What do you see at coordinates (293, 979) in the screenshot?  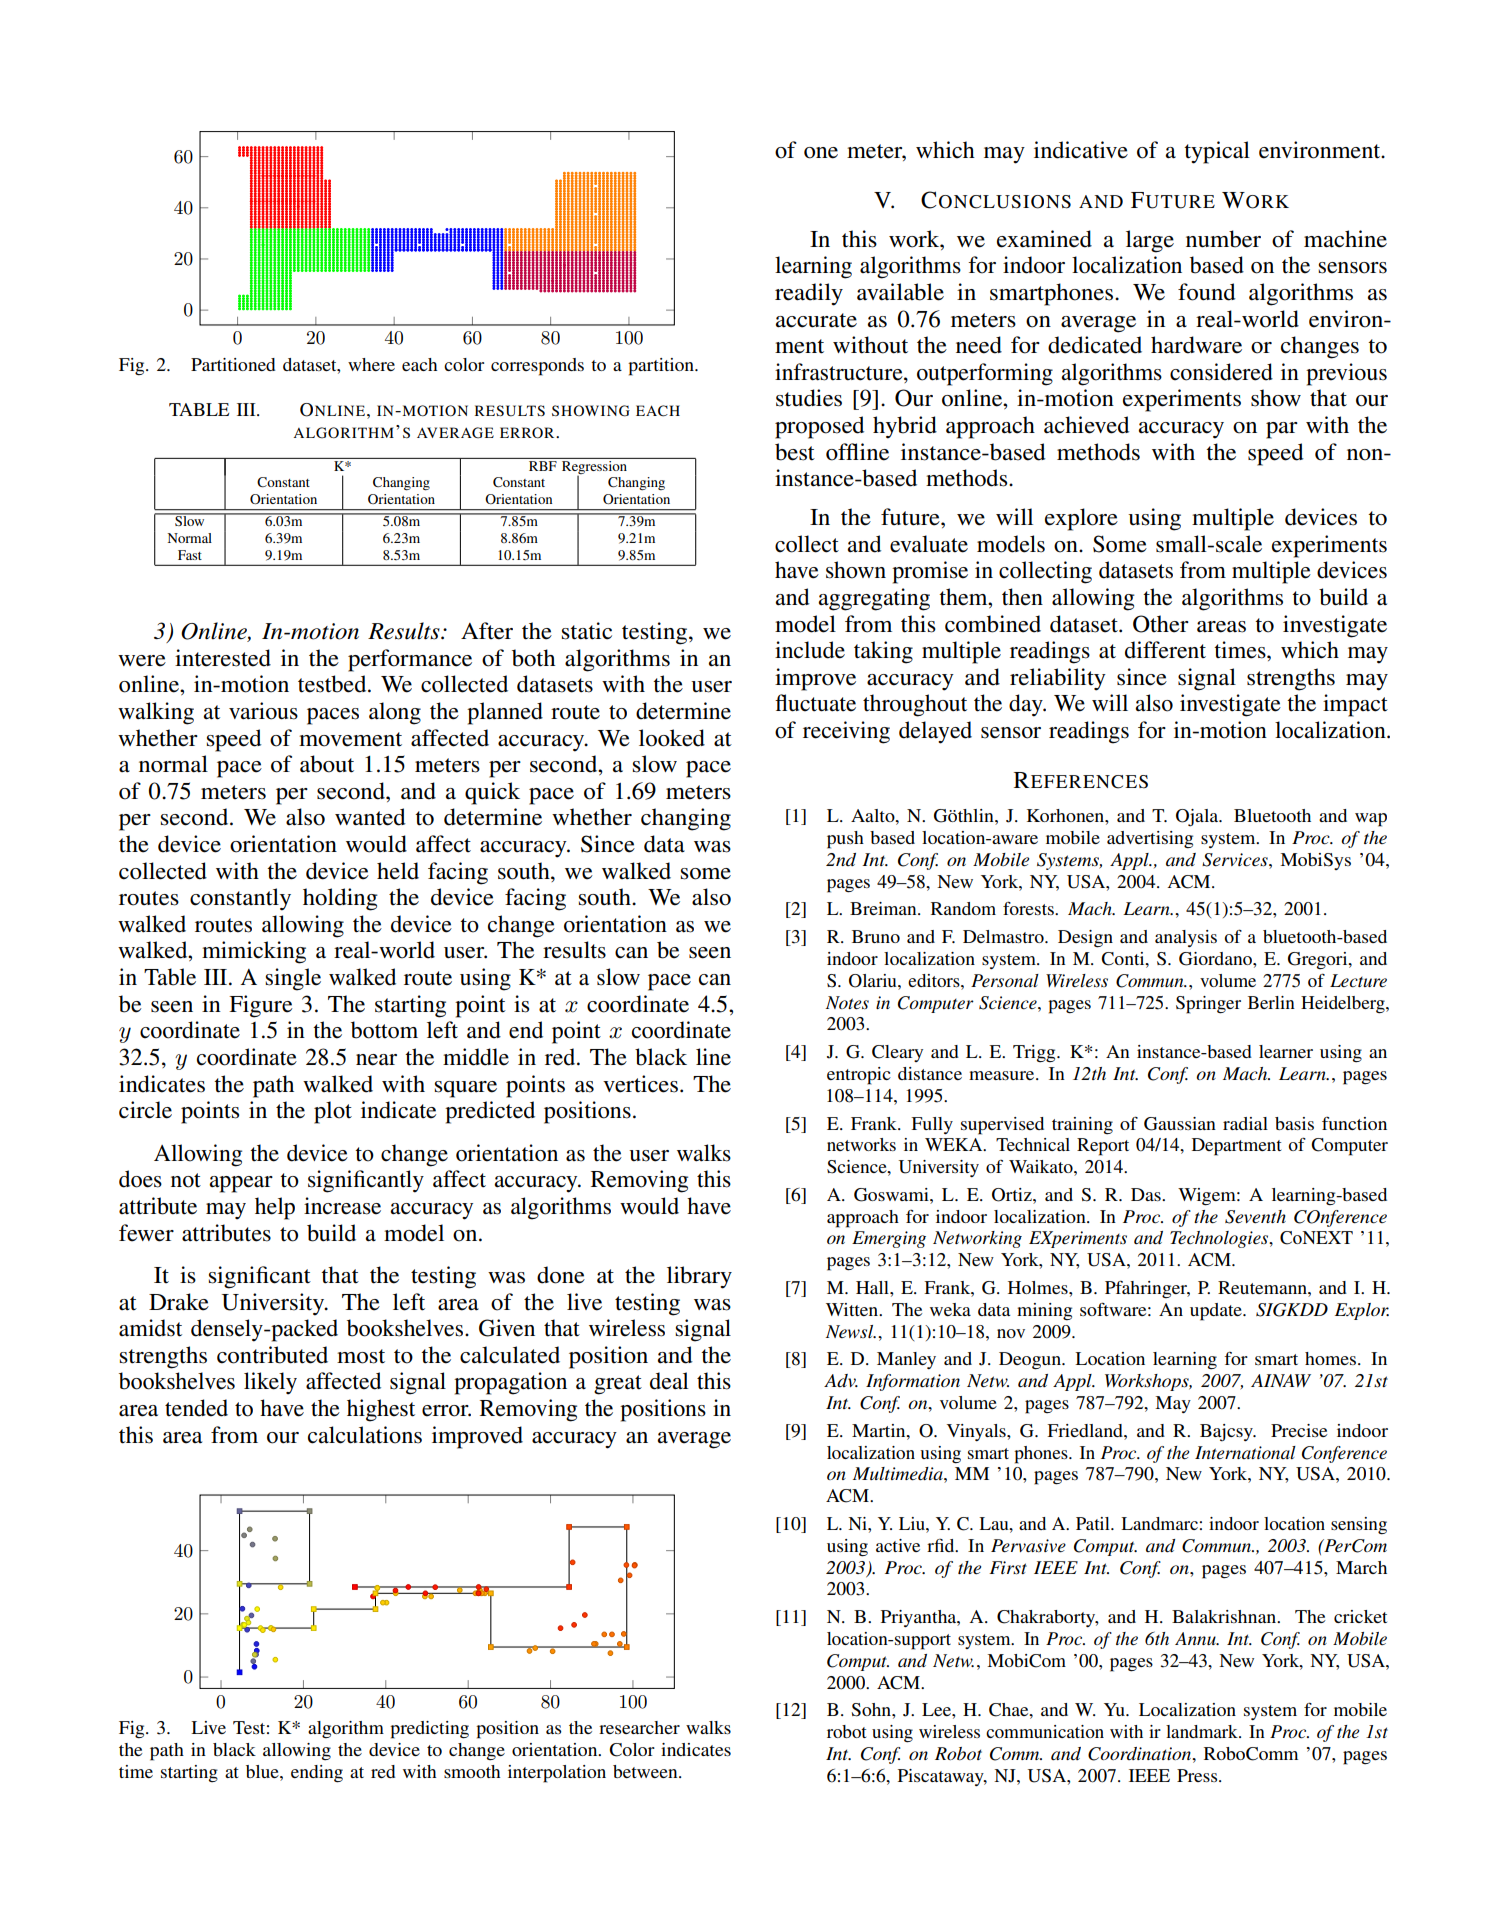 I see `single` at bounding box center [293, 979].
